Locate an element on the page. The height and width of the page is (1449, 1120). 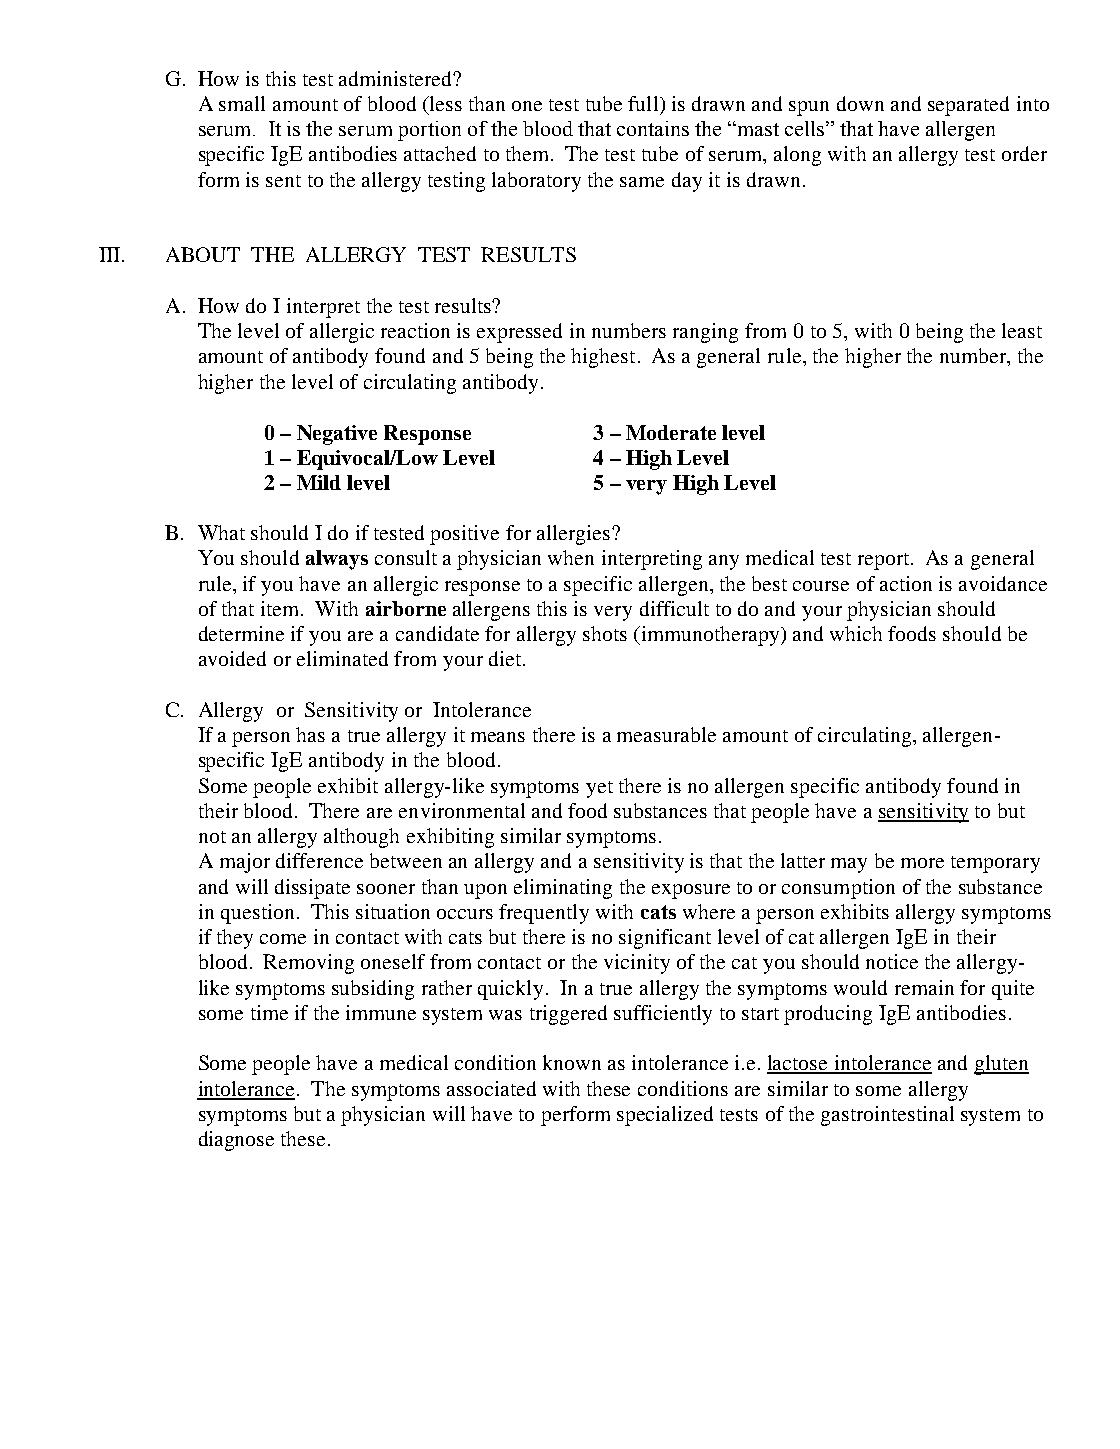
shots is located at coordinates (605, 633).
